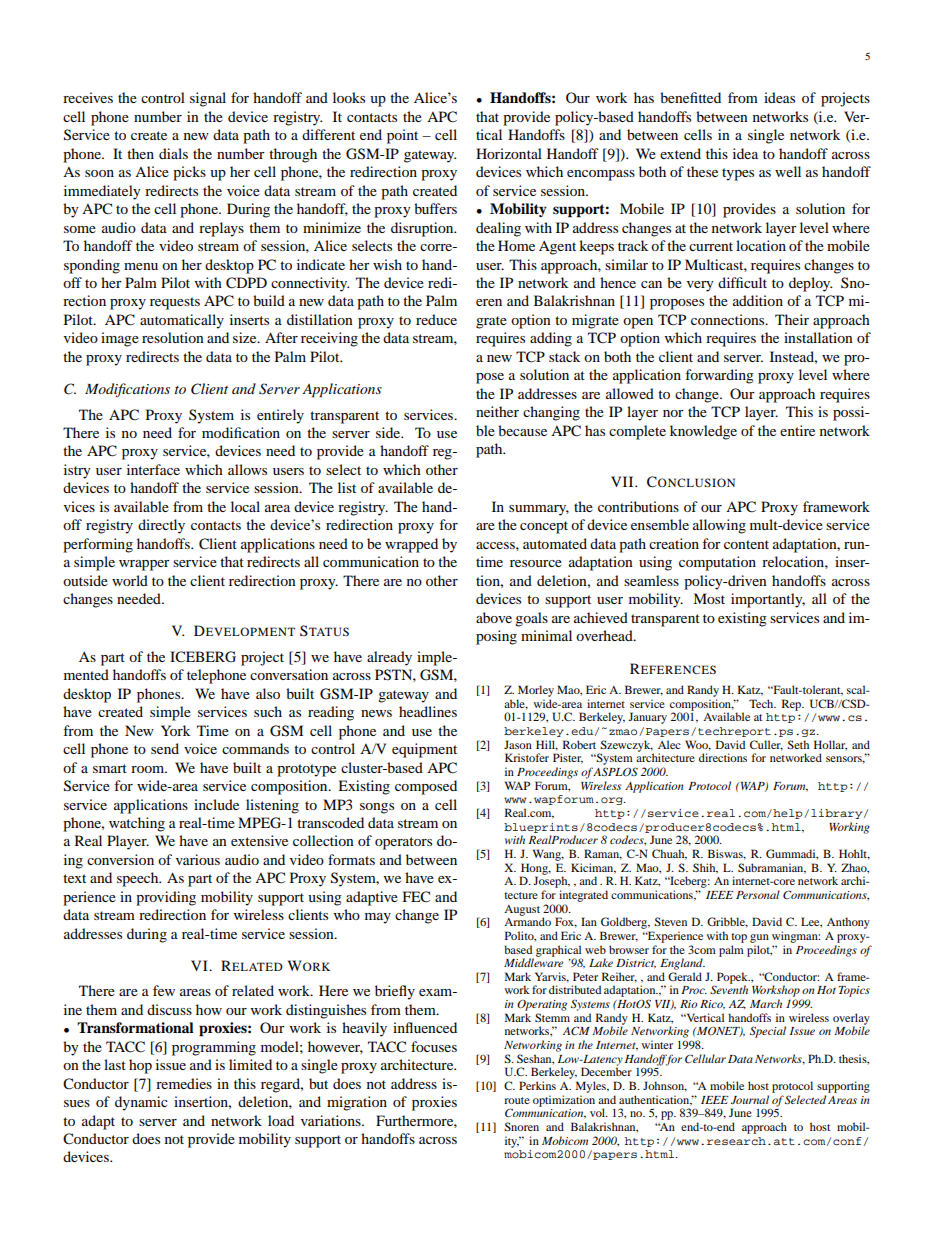  What do you see at coordinates (750, 1099) in the screenshot?
I see `Journal` at bounding box center [750, 1099].
